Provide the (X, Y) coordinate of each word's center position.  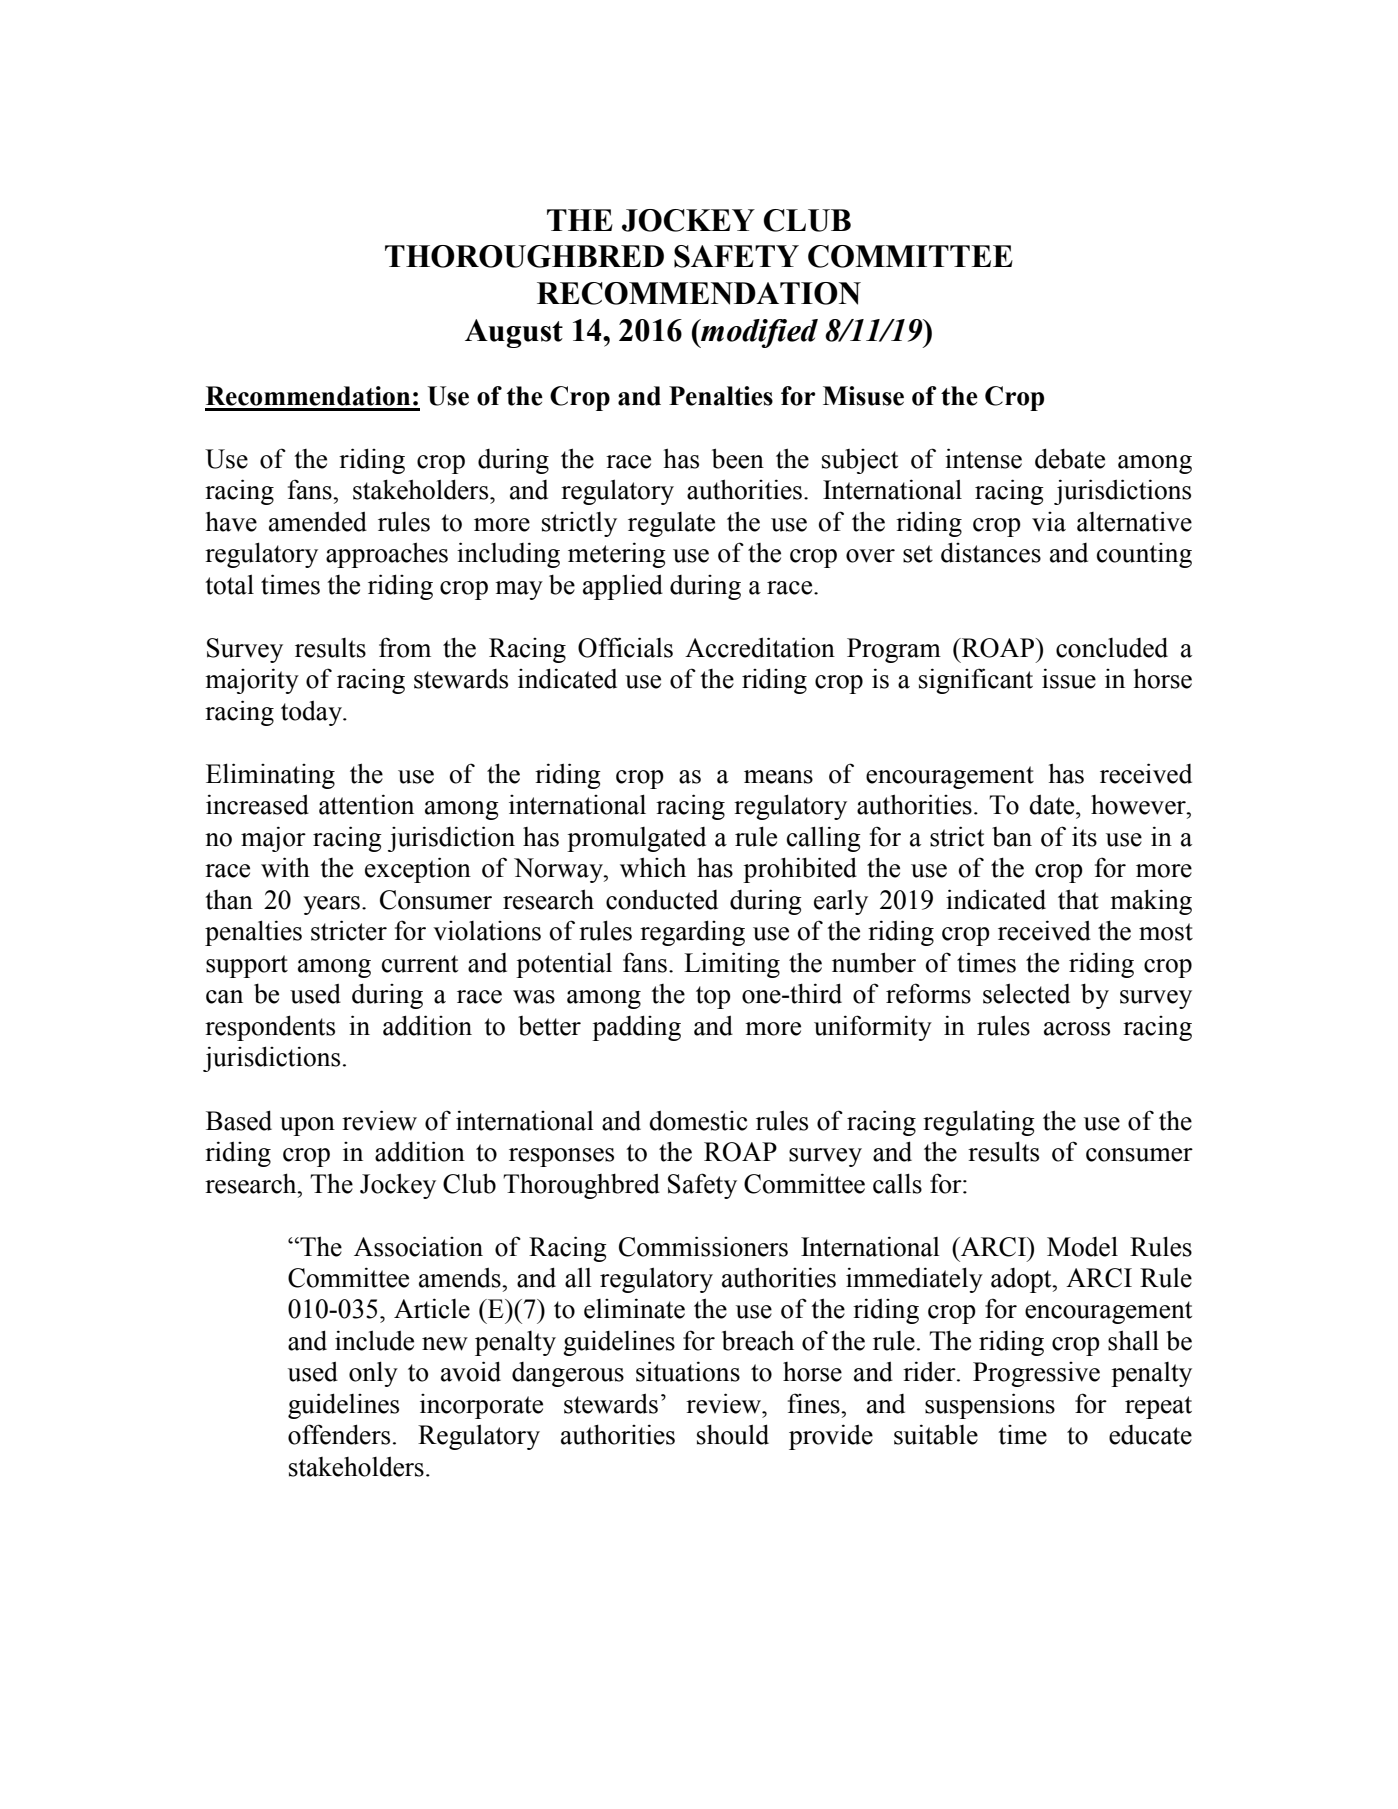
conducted (662, 899)
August (514, 333)
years (331, 905)
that (1078, 899)
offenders (339, 1434)
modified (758, 333)
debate (1070, 458)
